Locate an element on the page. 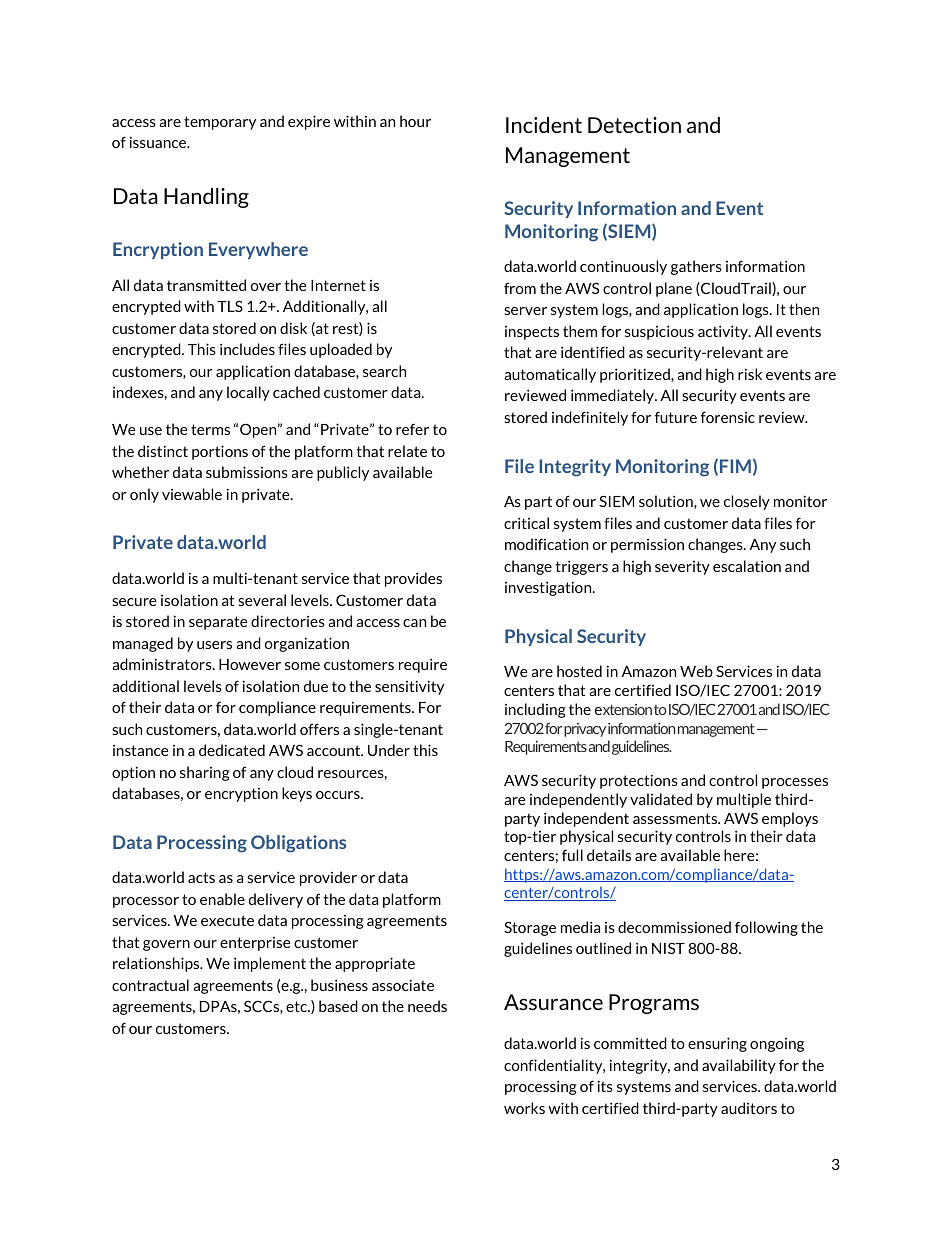  Under is located at coordinates (389, 750).
